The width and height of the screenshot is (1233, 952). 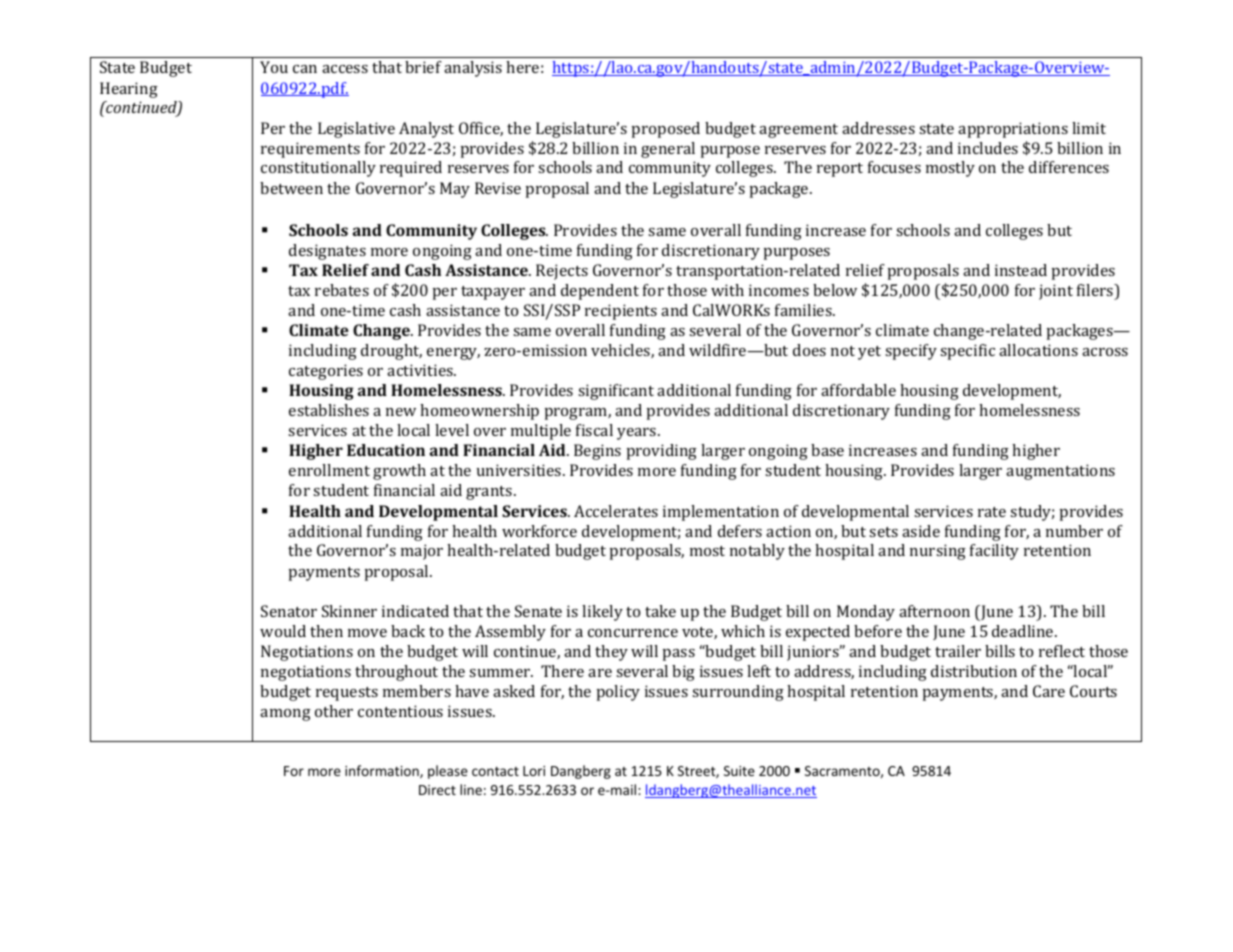 I want to click on afternoon, so click(x=934, y=611).
